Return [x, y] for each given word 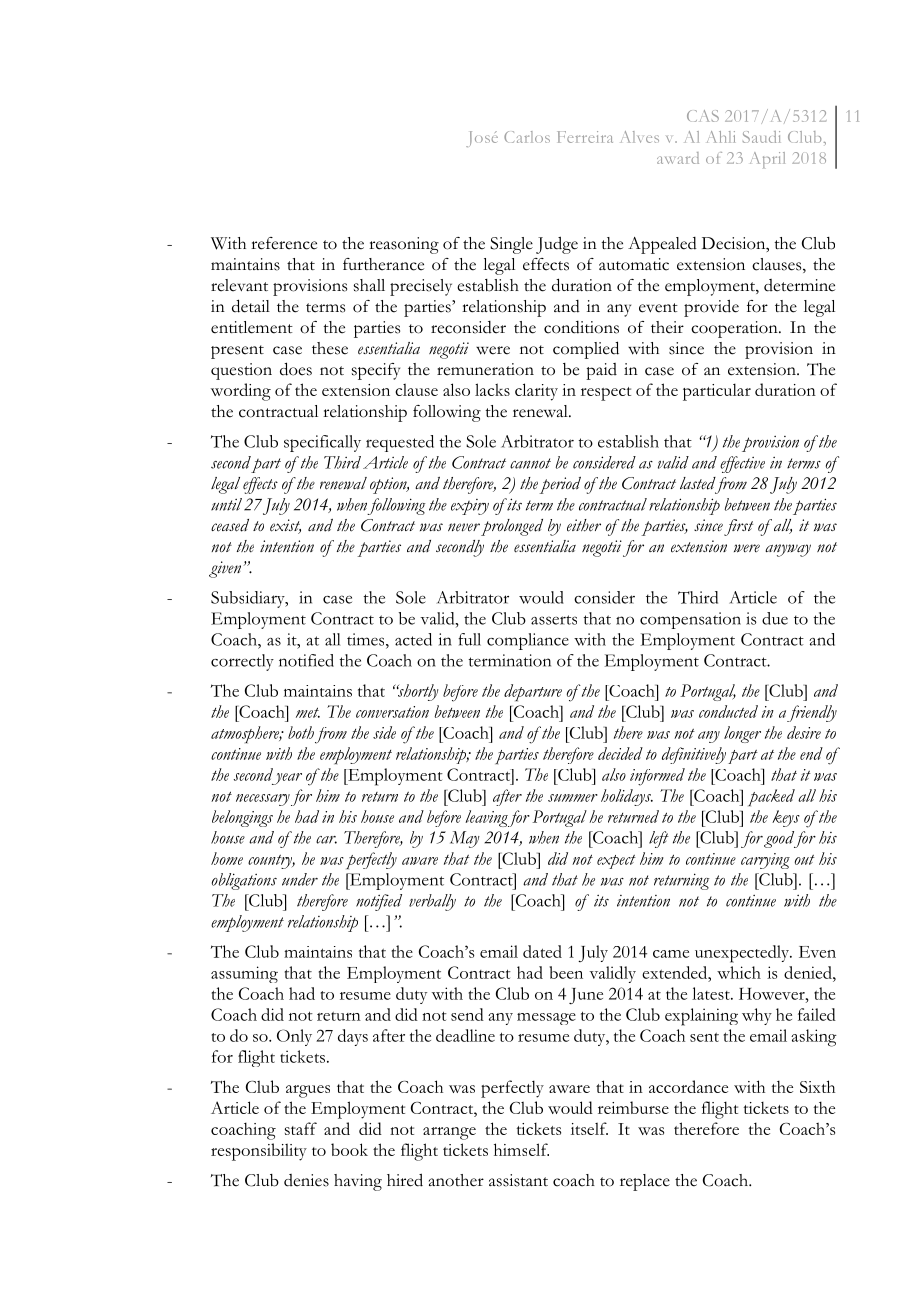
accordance [688, 1086]
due [775, 618]
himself [521, 1149]
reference [284, 243]
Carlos [527, 137]
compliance [528, 641]
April [767, 160]
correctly [242, 662]
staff [301, 1128]
